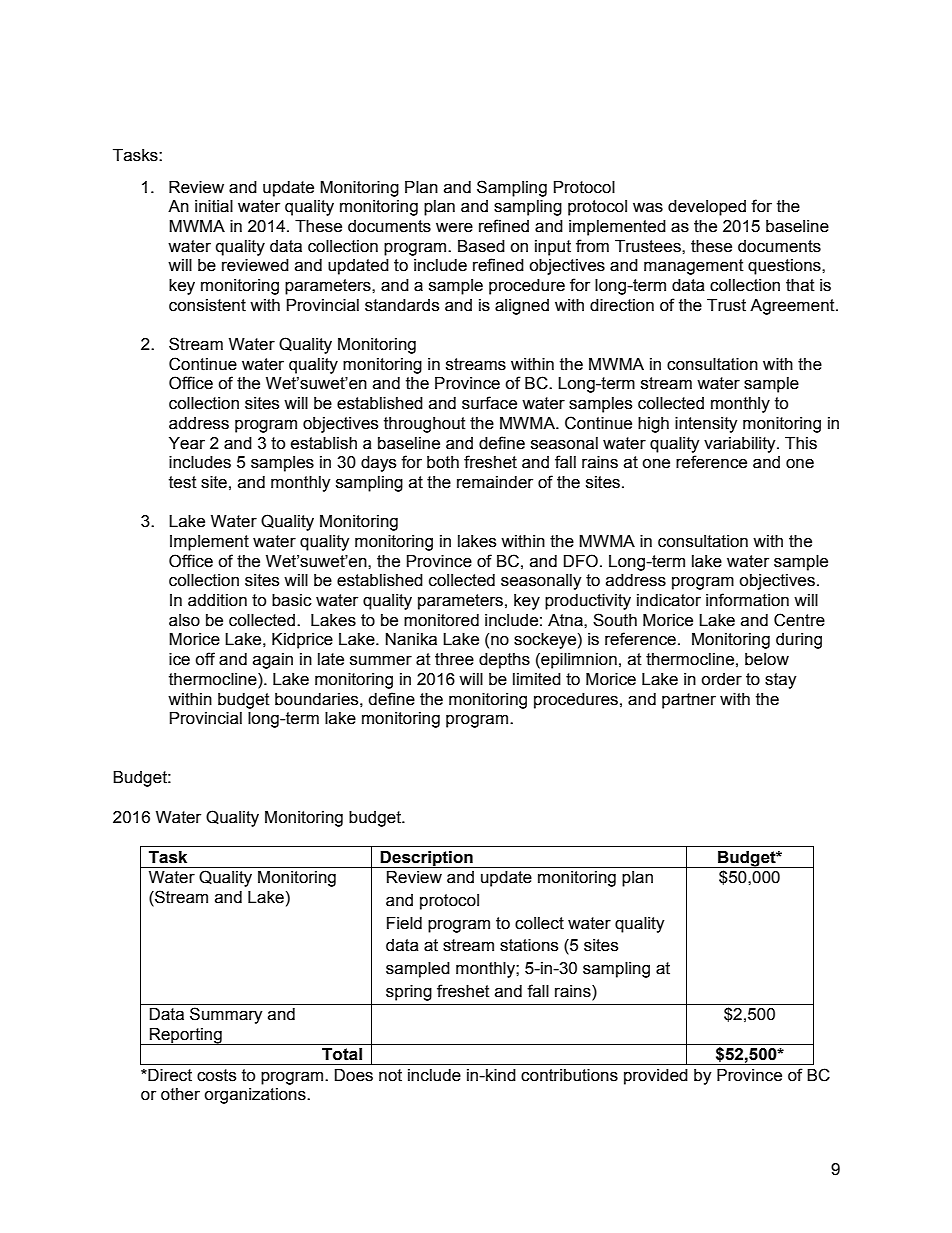  Describe the element at coordinates (183, 482) in the document. I see `test` at that location.
